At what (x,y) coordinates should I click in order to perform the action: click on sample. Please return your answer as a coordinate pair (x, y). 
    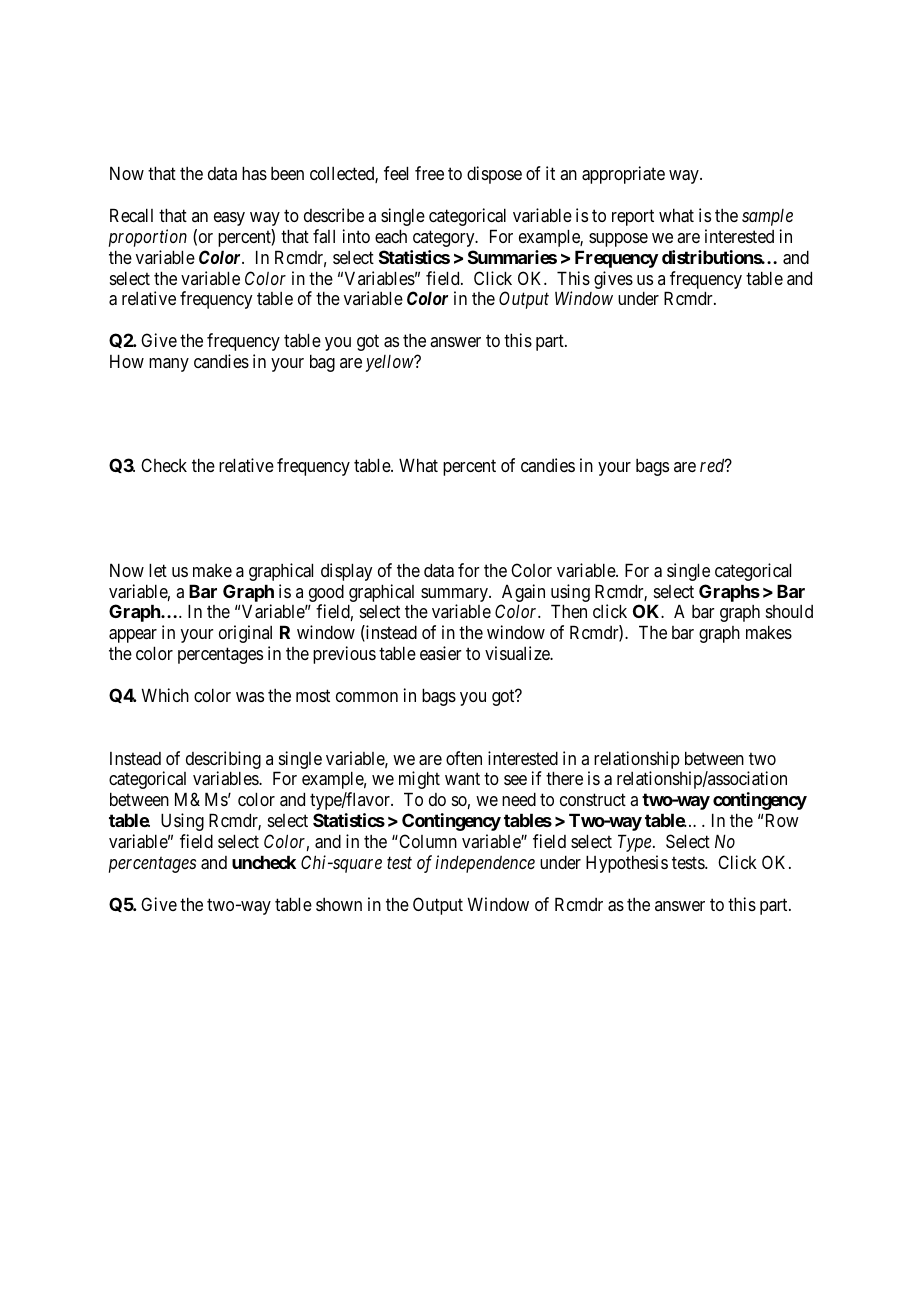
    Looking at the image, I should click on (767, 217).
